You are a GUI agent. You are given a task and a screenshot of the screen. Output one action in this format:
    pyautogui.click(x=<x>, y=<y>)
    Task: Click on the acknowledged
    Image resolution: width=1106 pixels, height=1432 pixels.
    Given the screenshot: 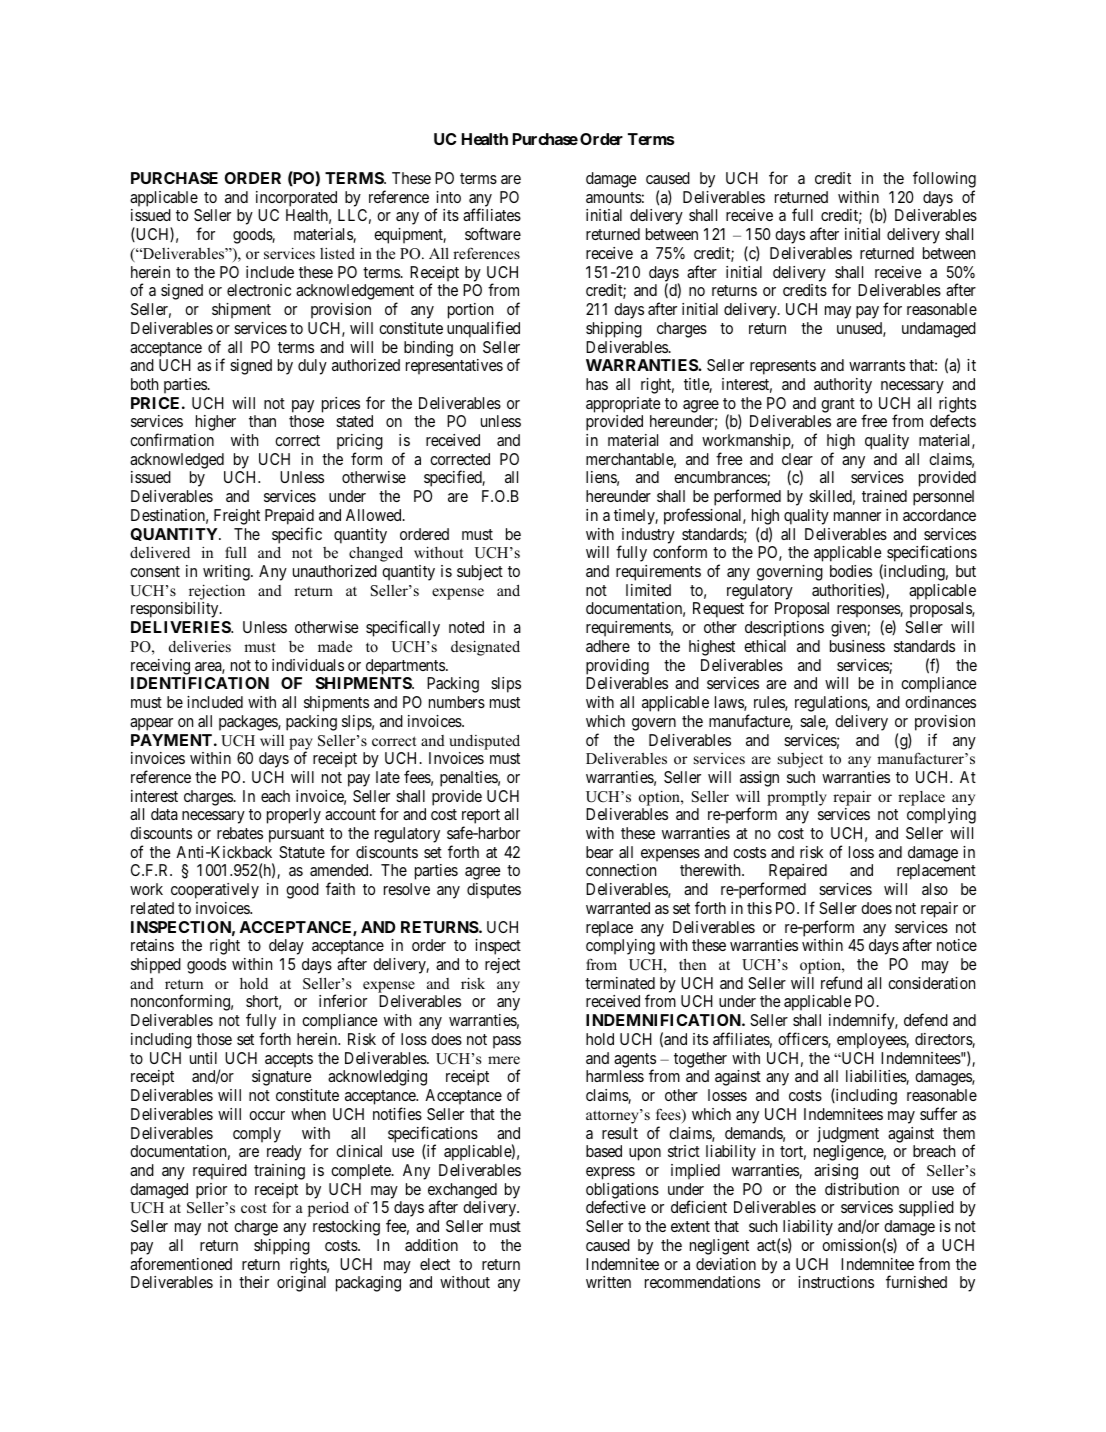 What is the action you would take?
    pyautogui.click(x=177, y=461)
